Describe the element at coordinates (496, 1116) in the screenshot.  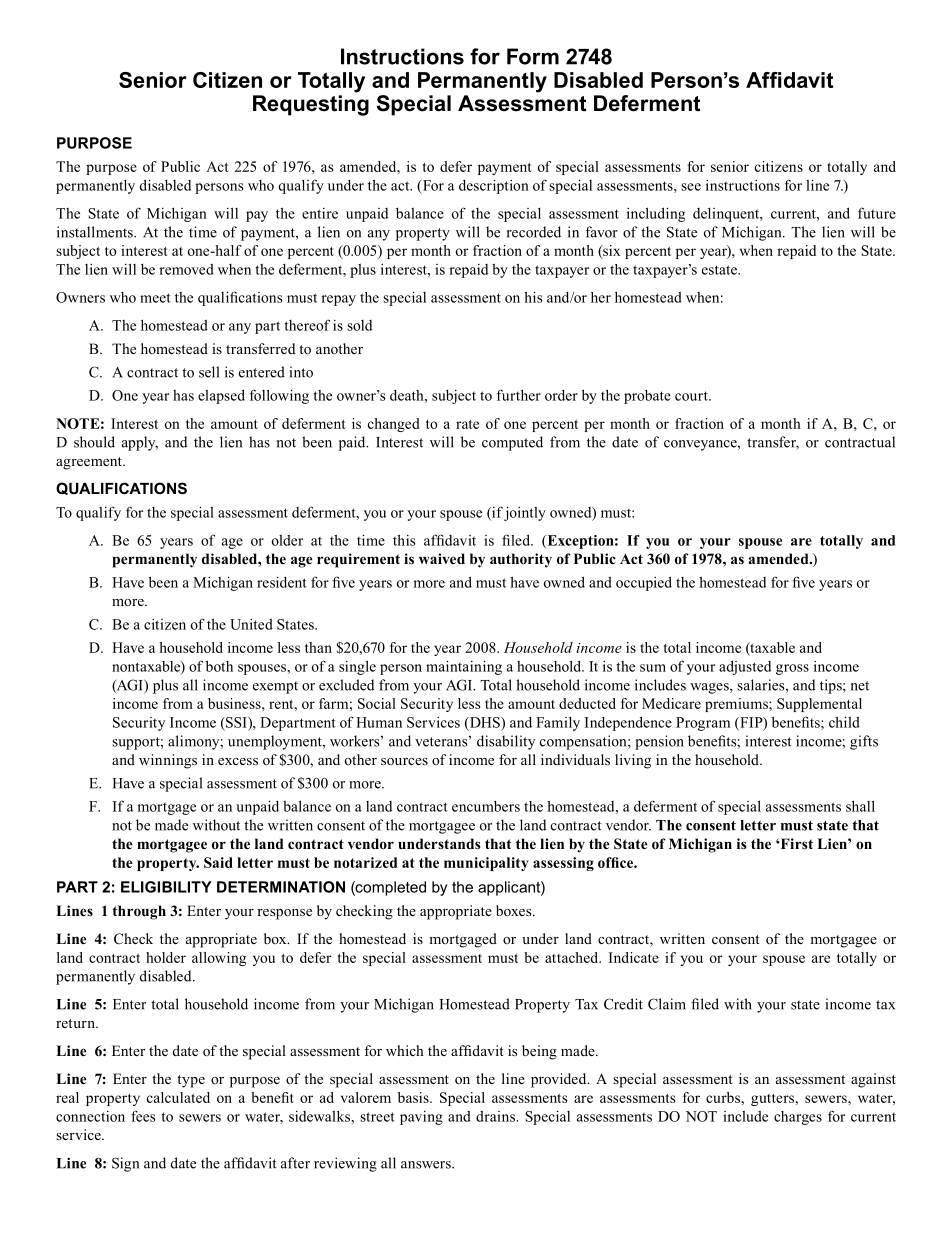
I see `drains` at that location.
